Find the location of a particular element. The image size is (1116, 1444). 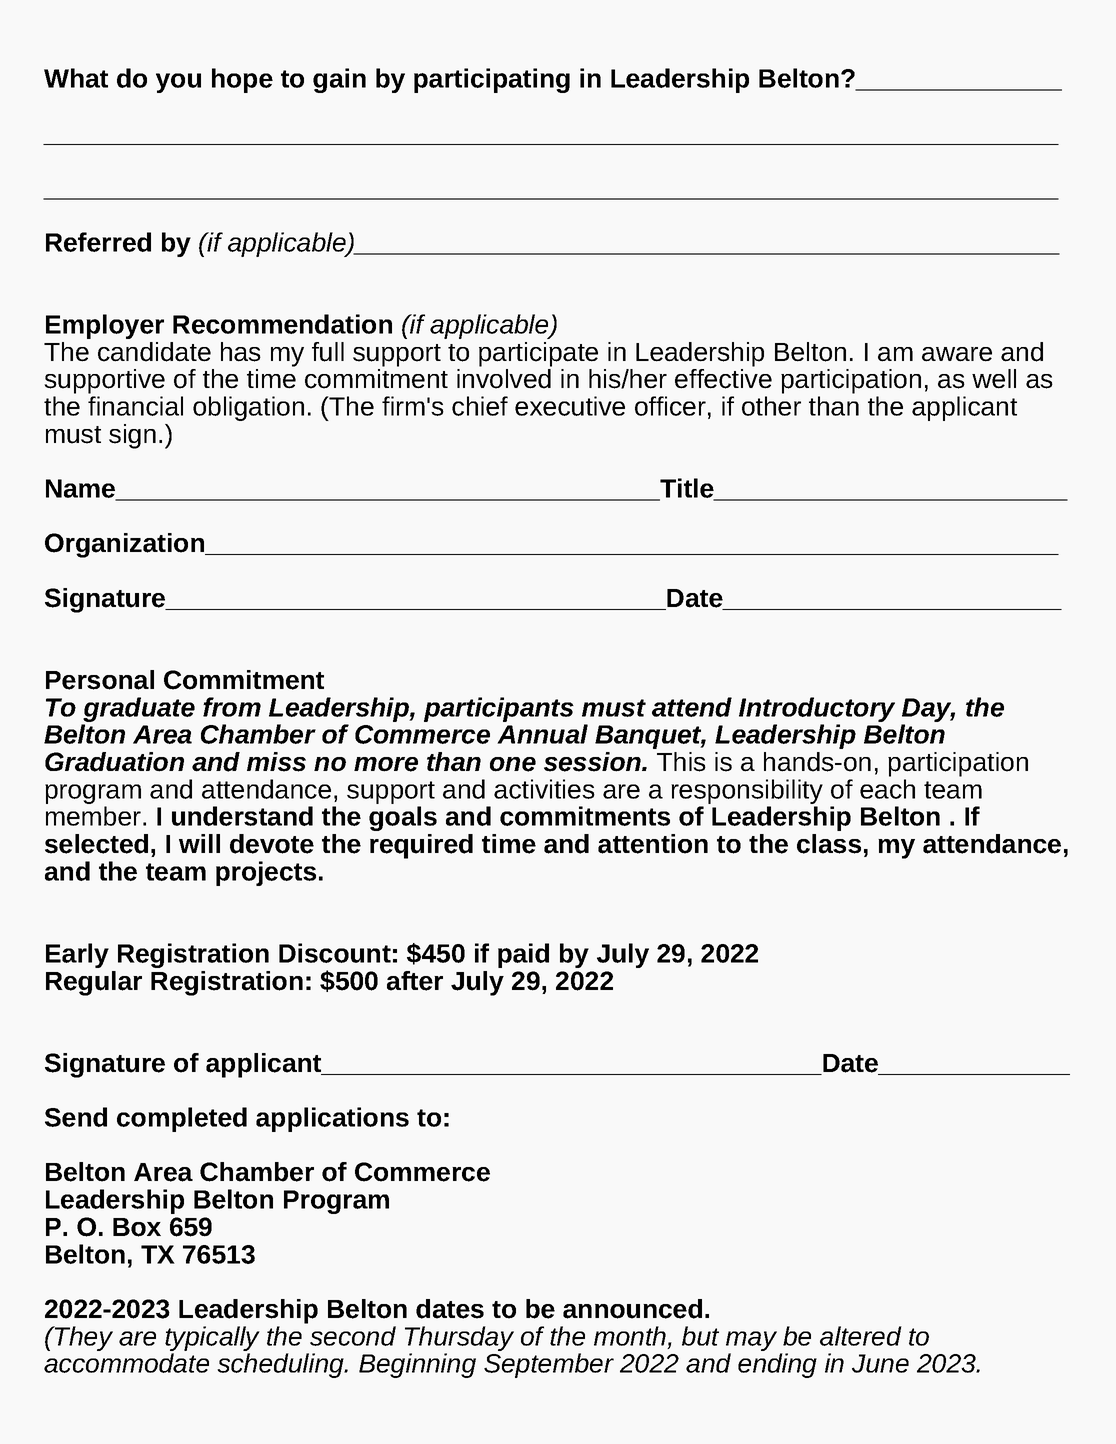

financial is located at coordinates (135, 406).
